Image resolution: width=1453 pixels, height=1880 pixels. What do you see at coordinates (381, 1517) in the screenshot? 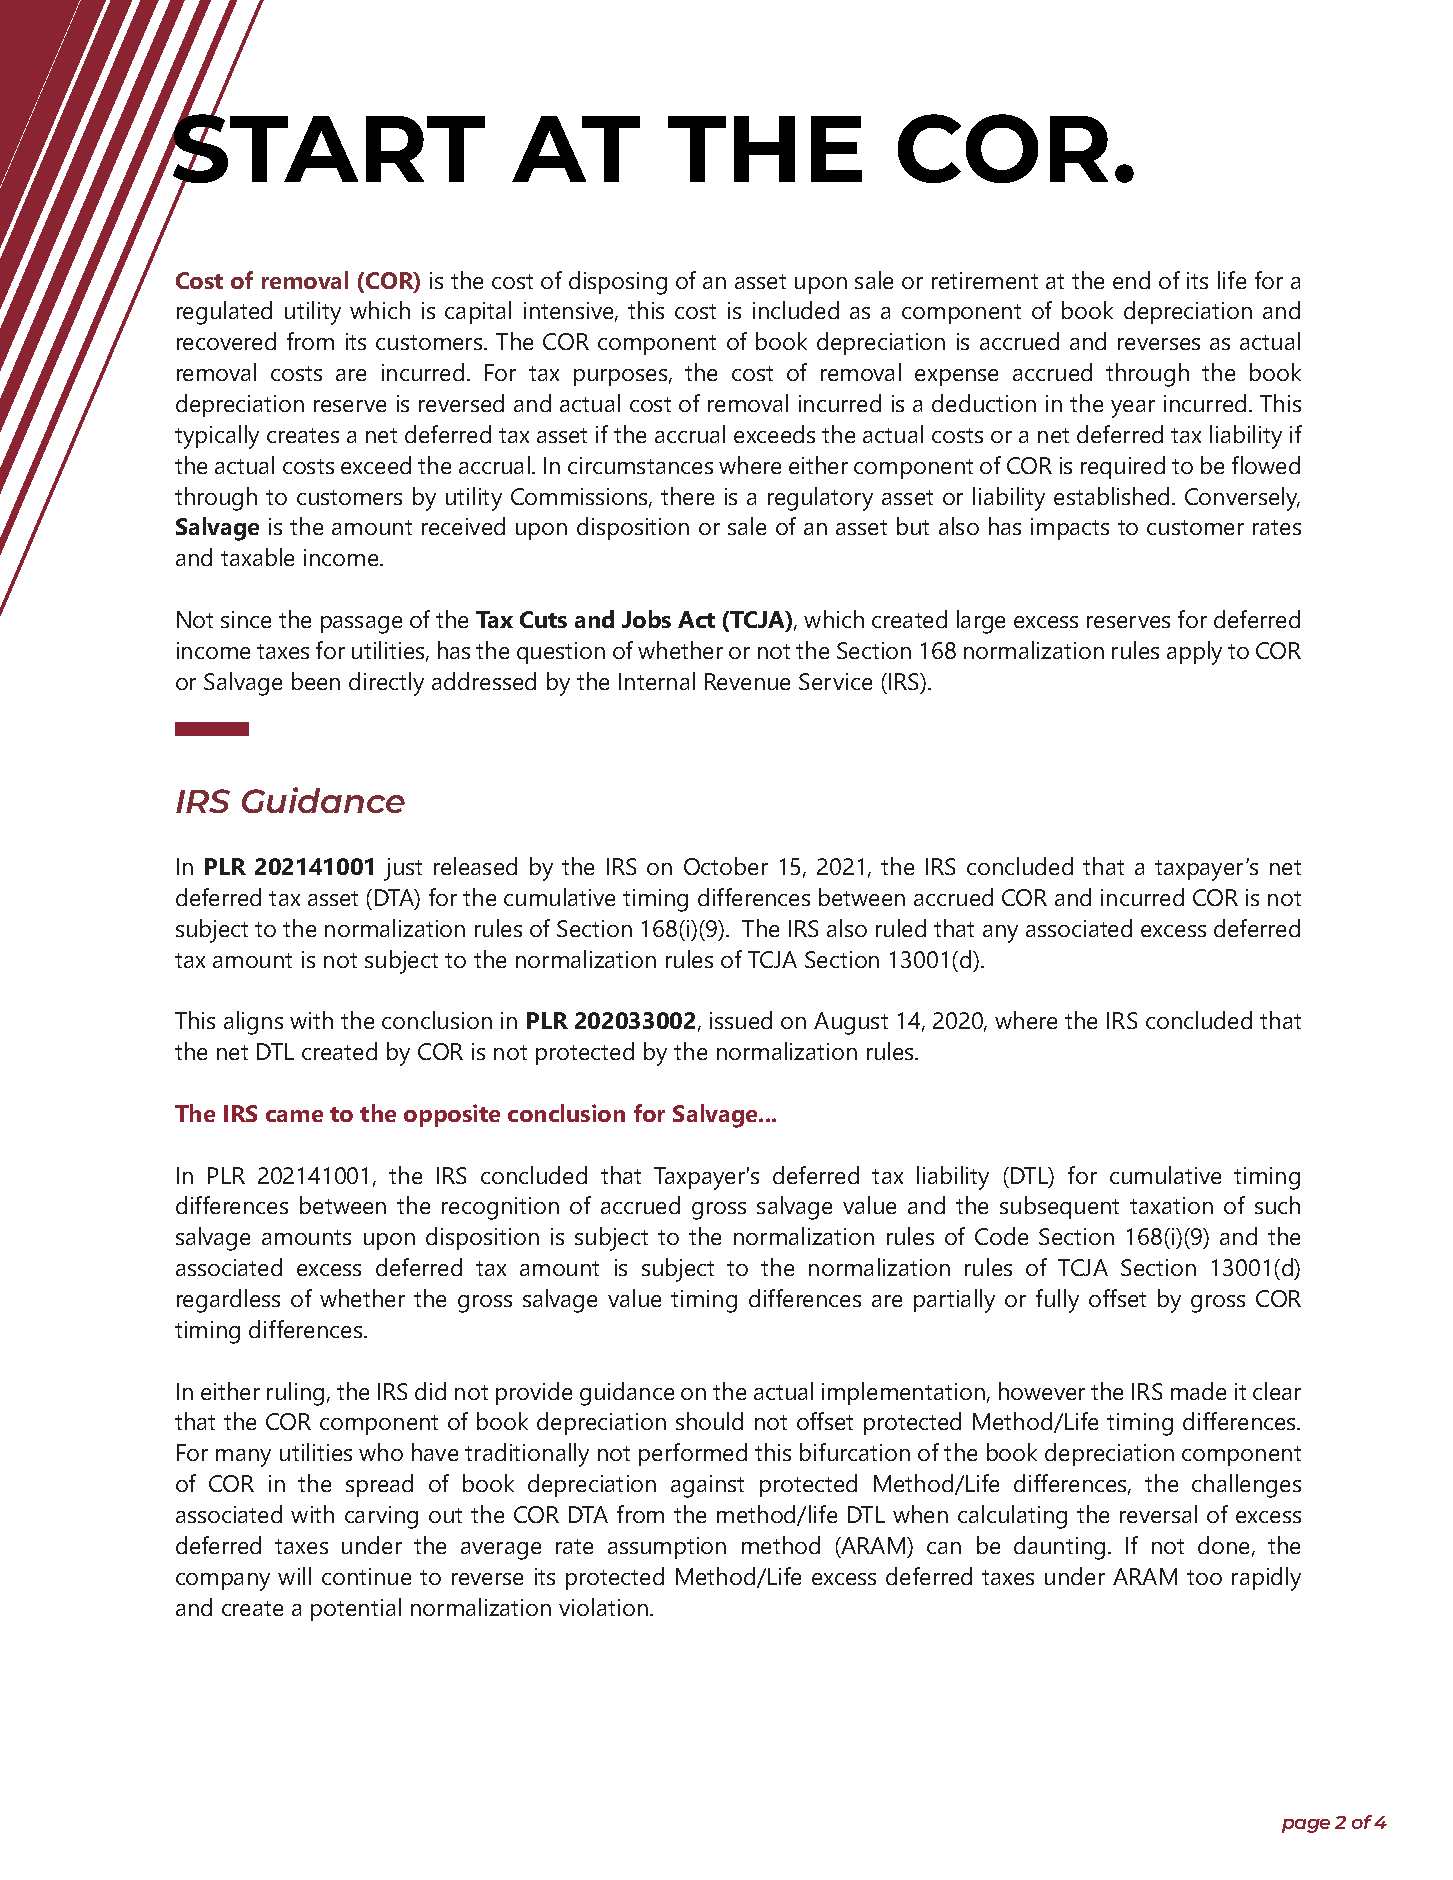
I see `carving` at bounding box center [381, 1517].
